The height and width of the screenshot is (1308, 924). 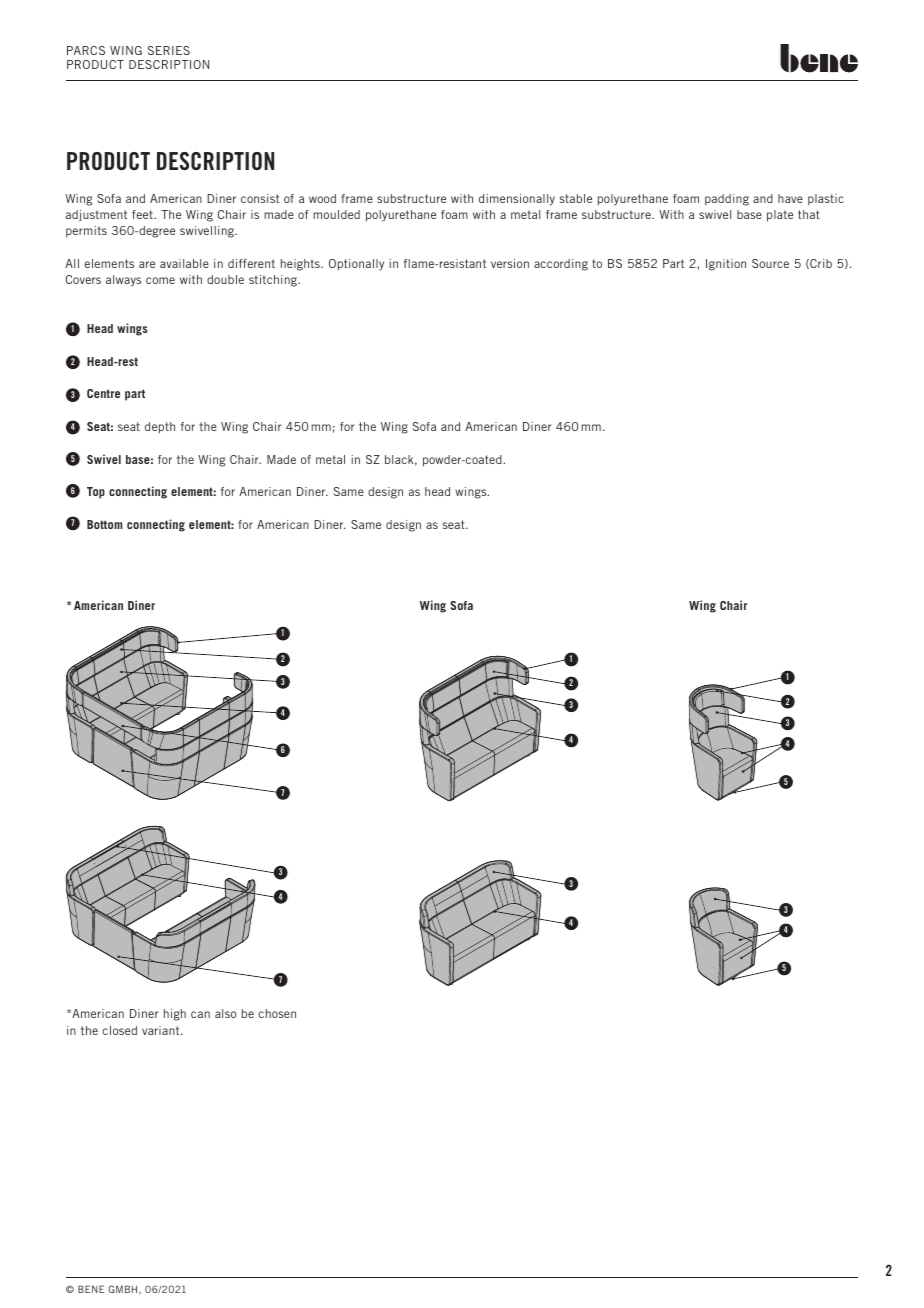 I want to click on Ignition, so click(x=726, y=265).
